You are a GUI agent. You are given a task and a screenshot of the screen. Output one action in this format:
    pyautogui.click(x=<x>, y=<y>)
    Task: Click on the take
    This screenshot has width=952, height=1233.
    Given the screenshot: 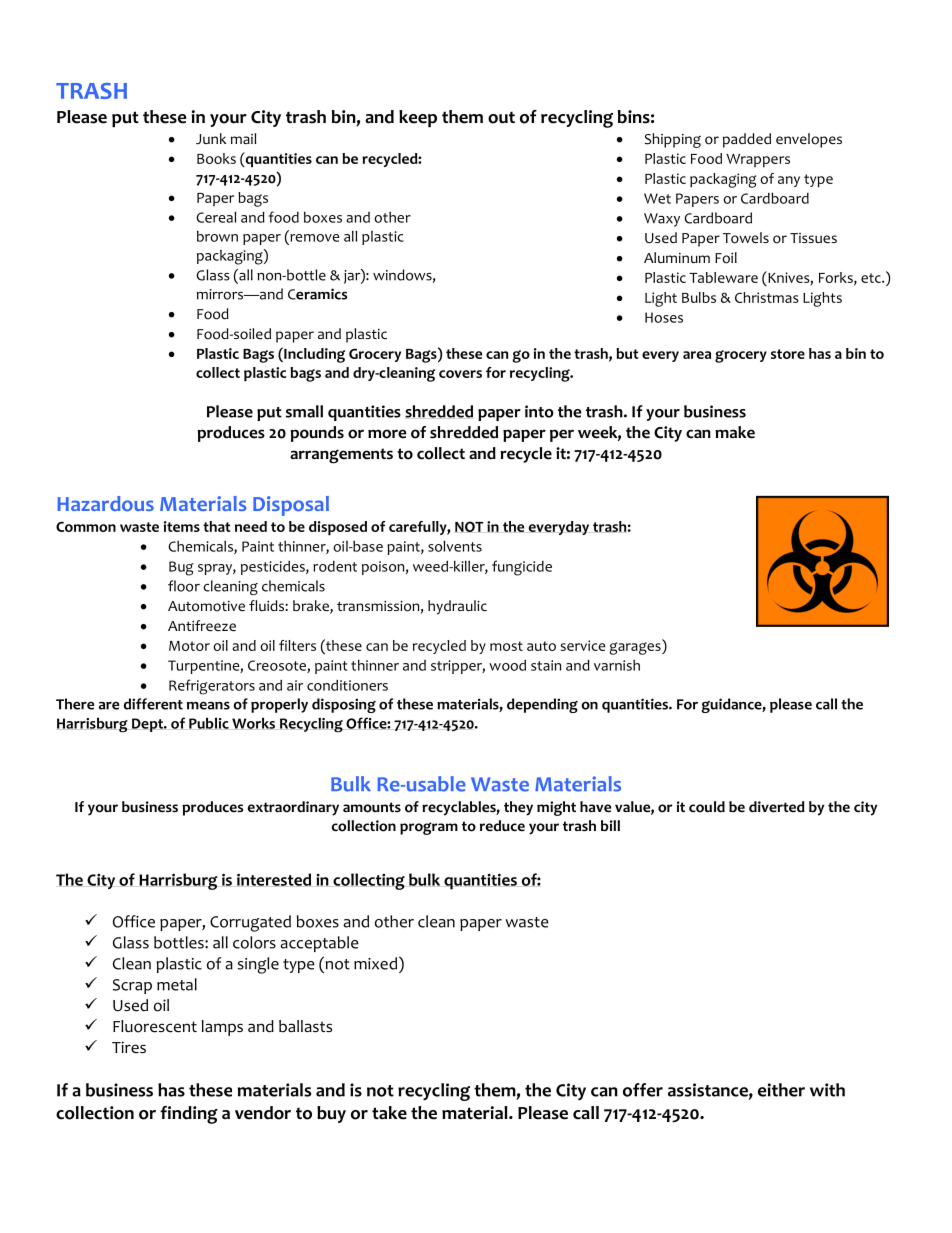 What is the action you would take?
    pyautogui.click(x=389, y=1113)
